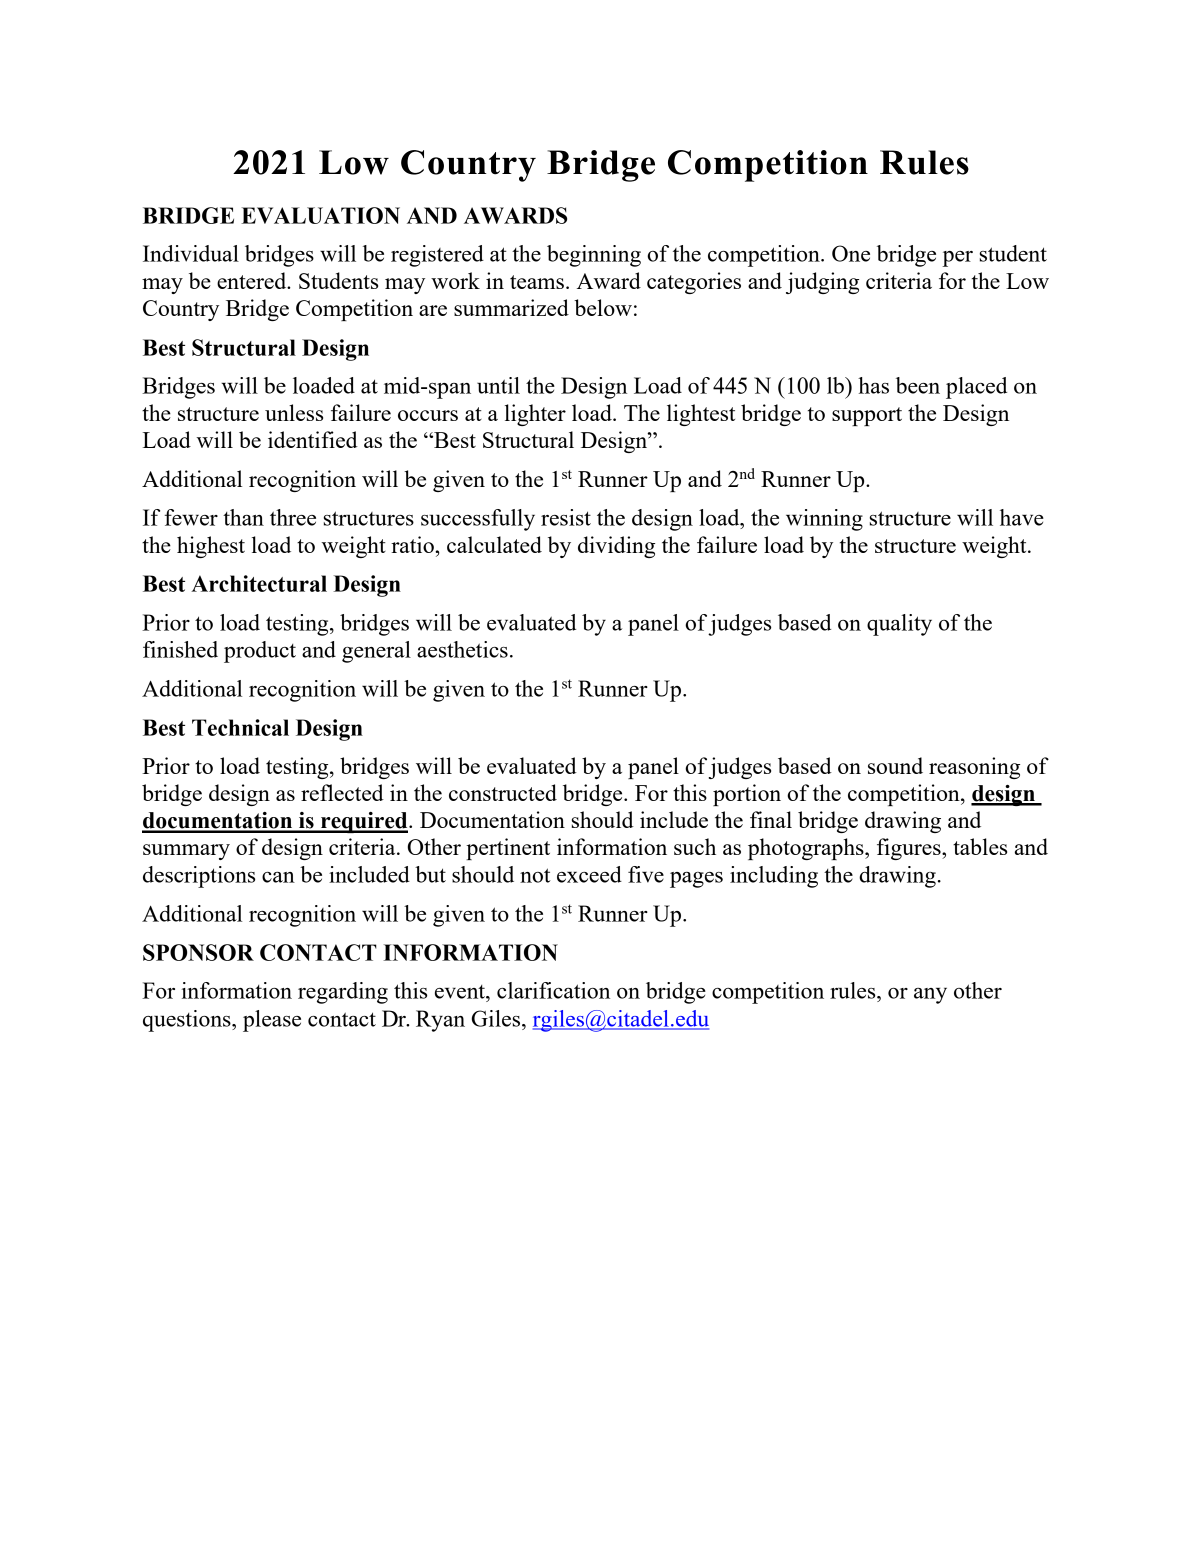  Describe the element at coordinates (824, 520) in the screenshot. I see `winning` at that location.
